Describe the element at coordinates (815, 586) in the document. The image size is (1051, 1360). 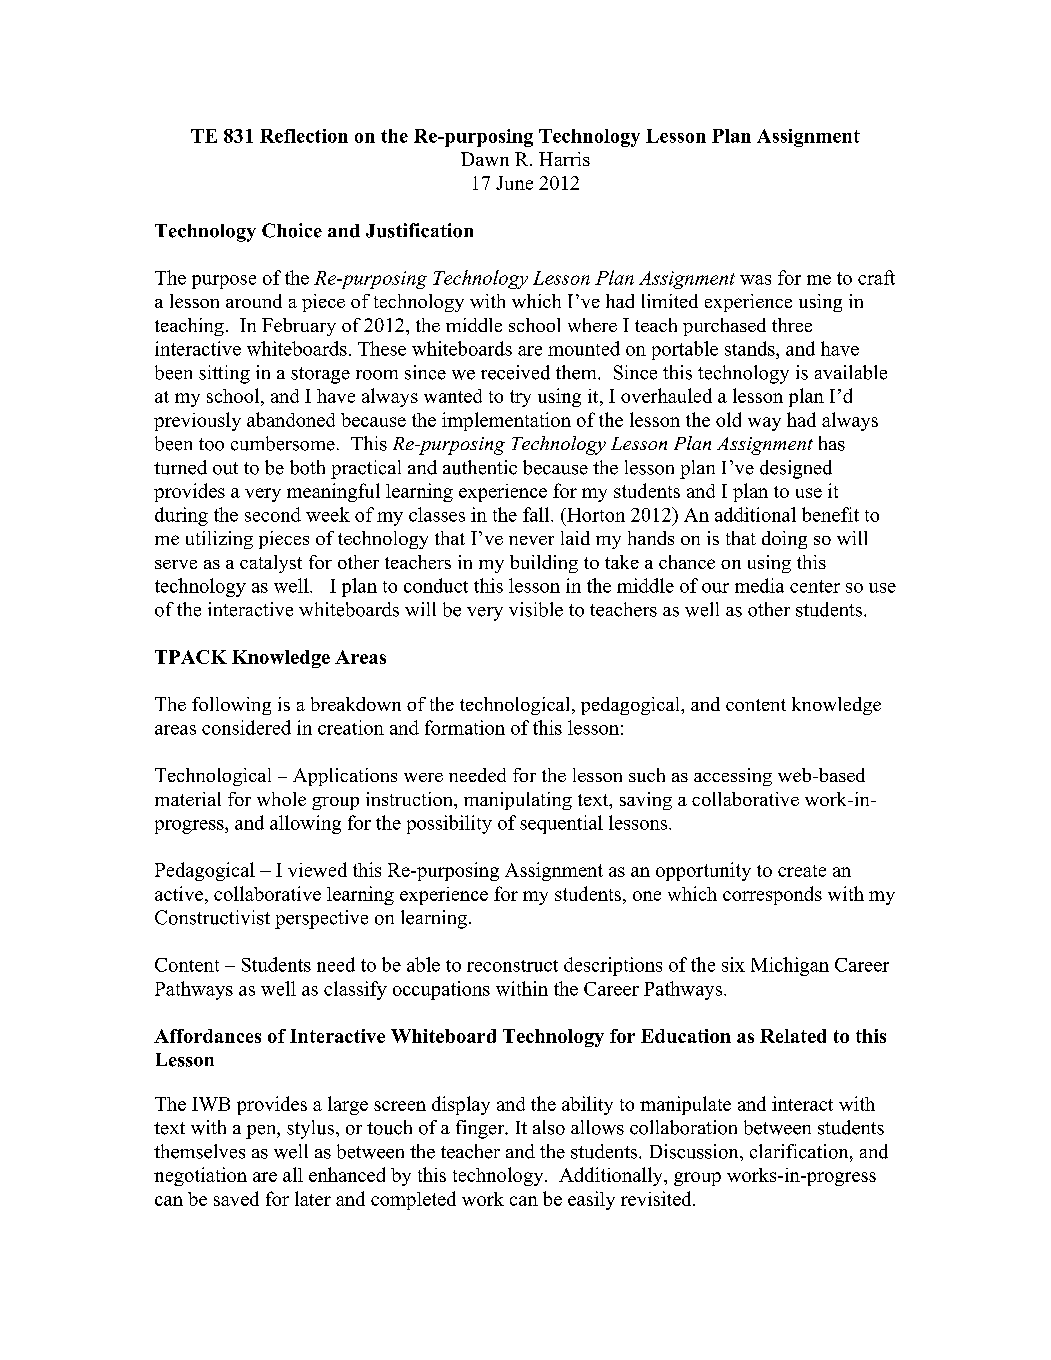
I see `center` at that location.
